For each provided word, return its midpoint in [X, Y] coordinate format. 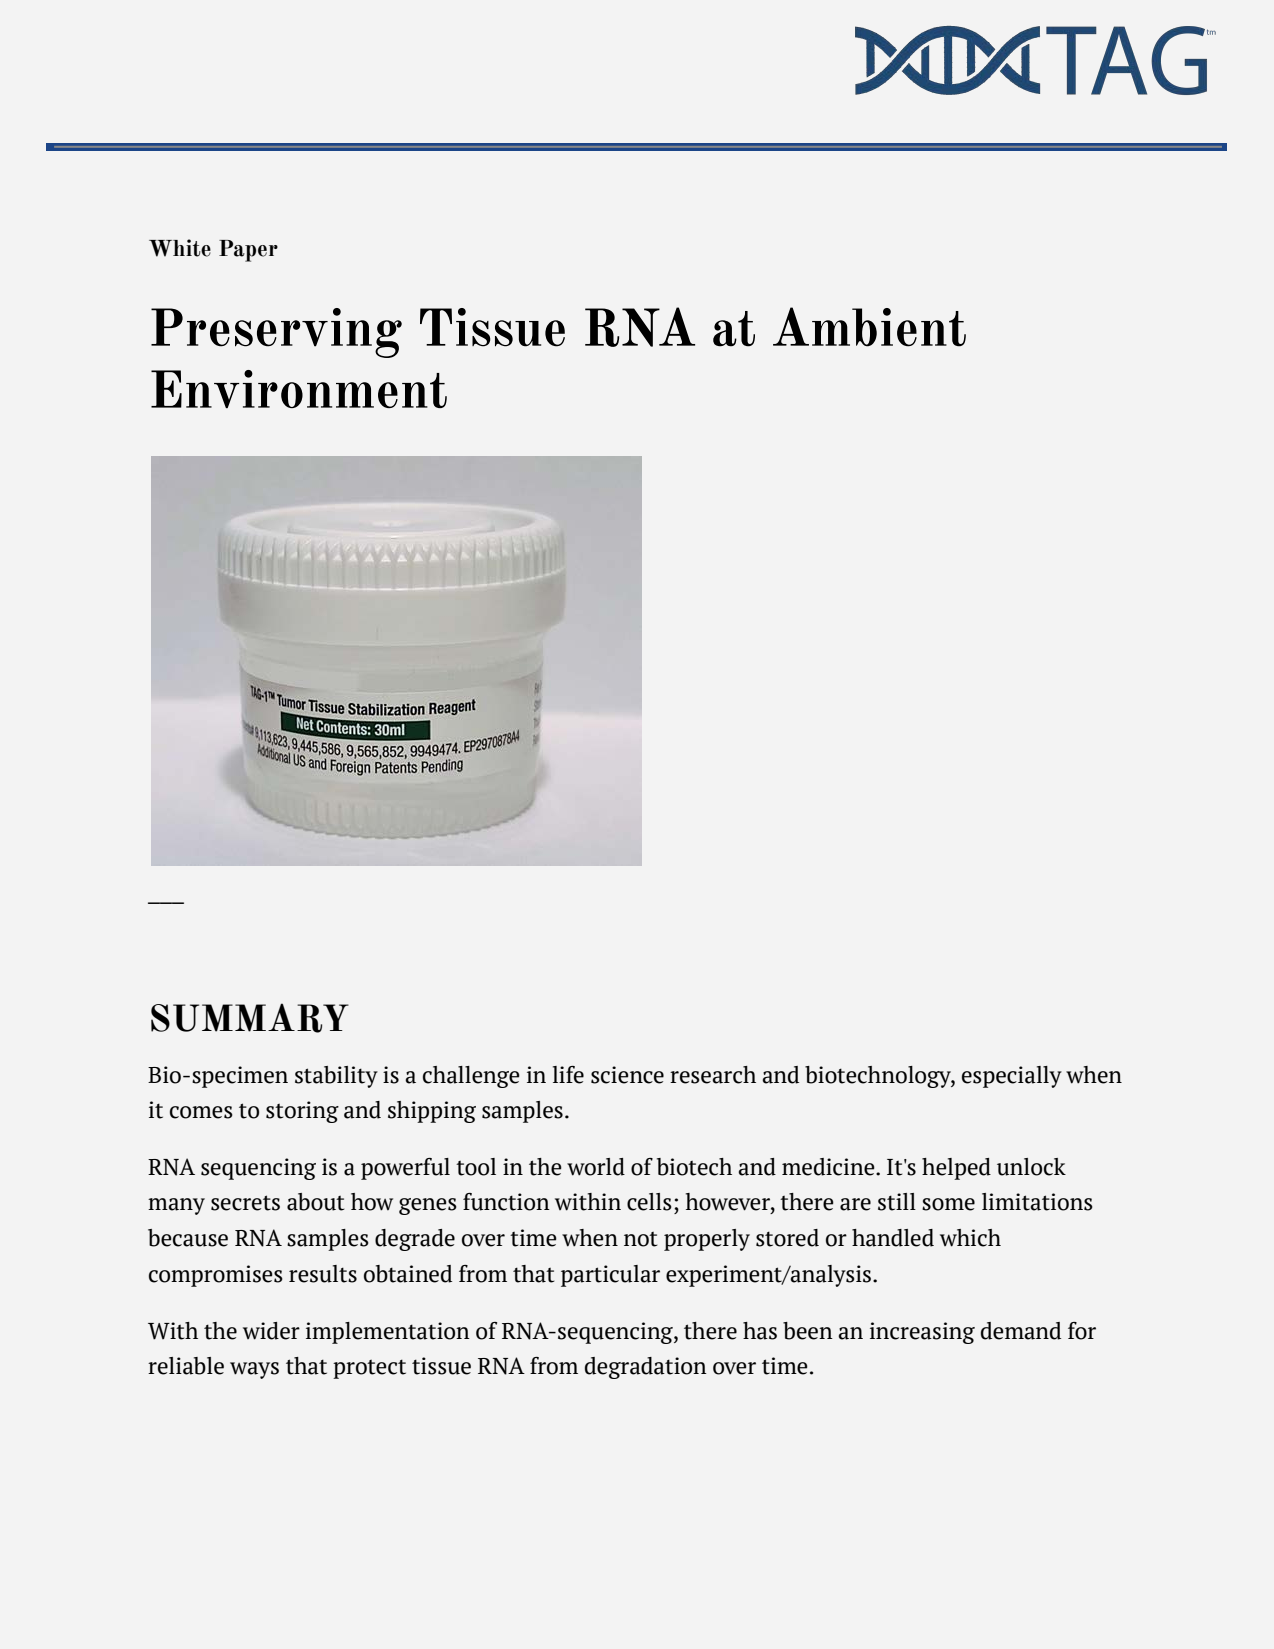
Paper [248, 251]
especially [1012, 1077]
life [568, 1075]
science [627, 1075]
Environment [299, 389]
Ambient [869, 327]
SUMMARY [250, 1018]
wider [271, 1331]
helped [956, 1169]
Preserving [276, 333]
